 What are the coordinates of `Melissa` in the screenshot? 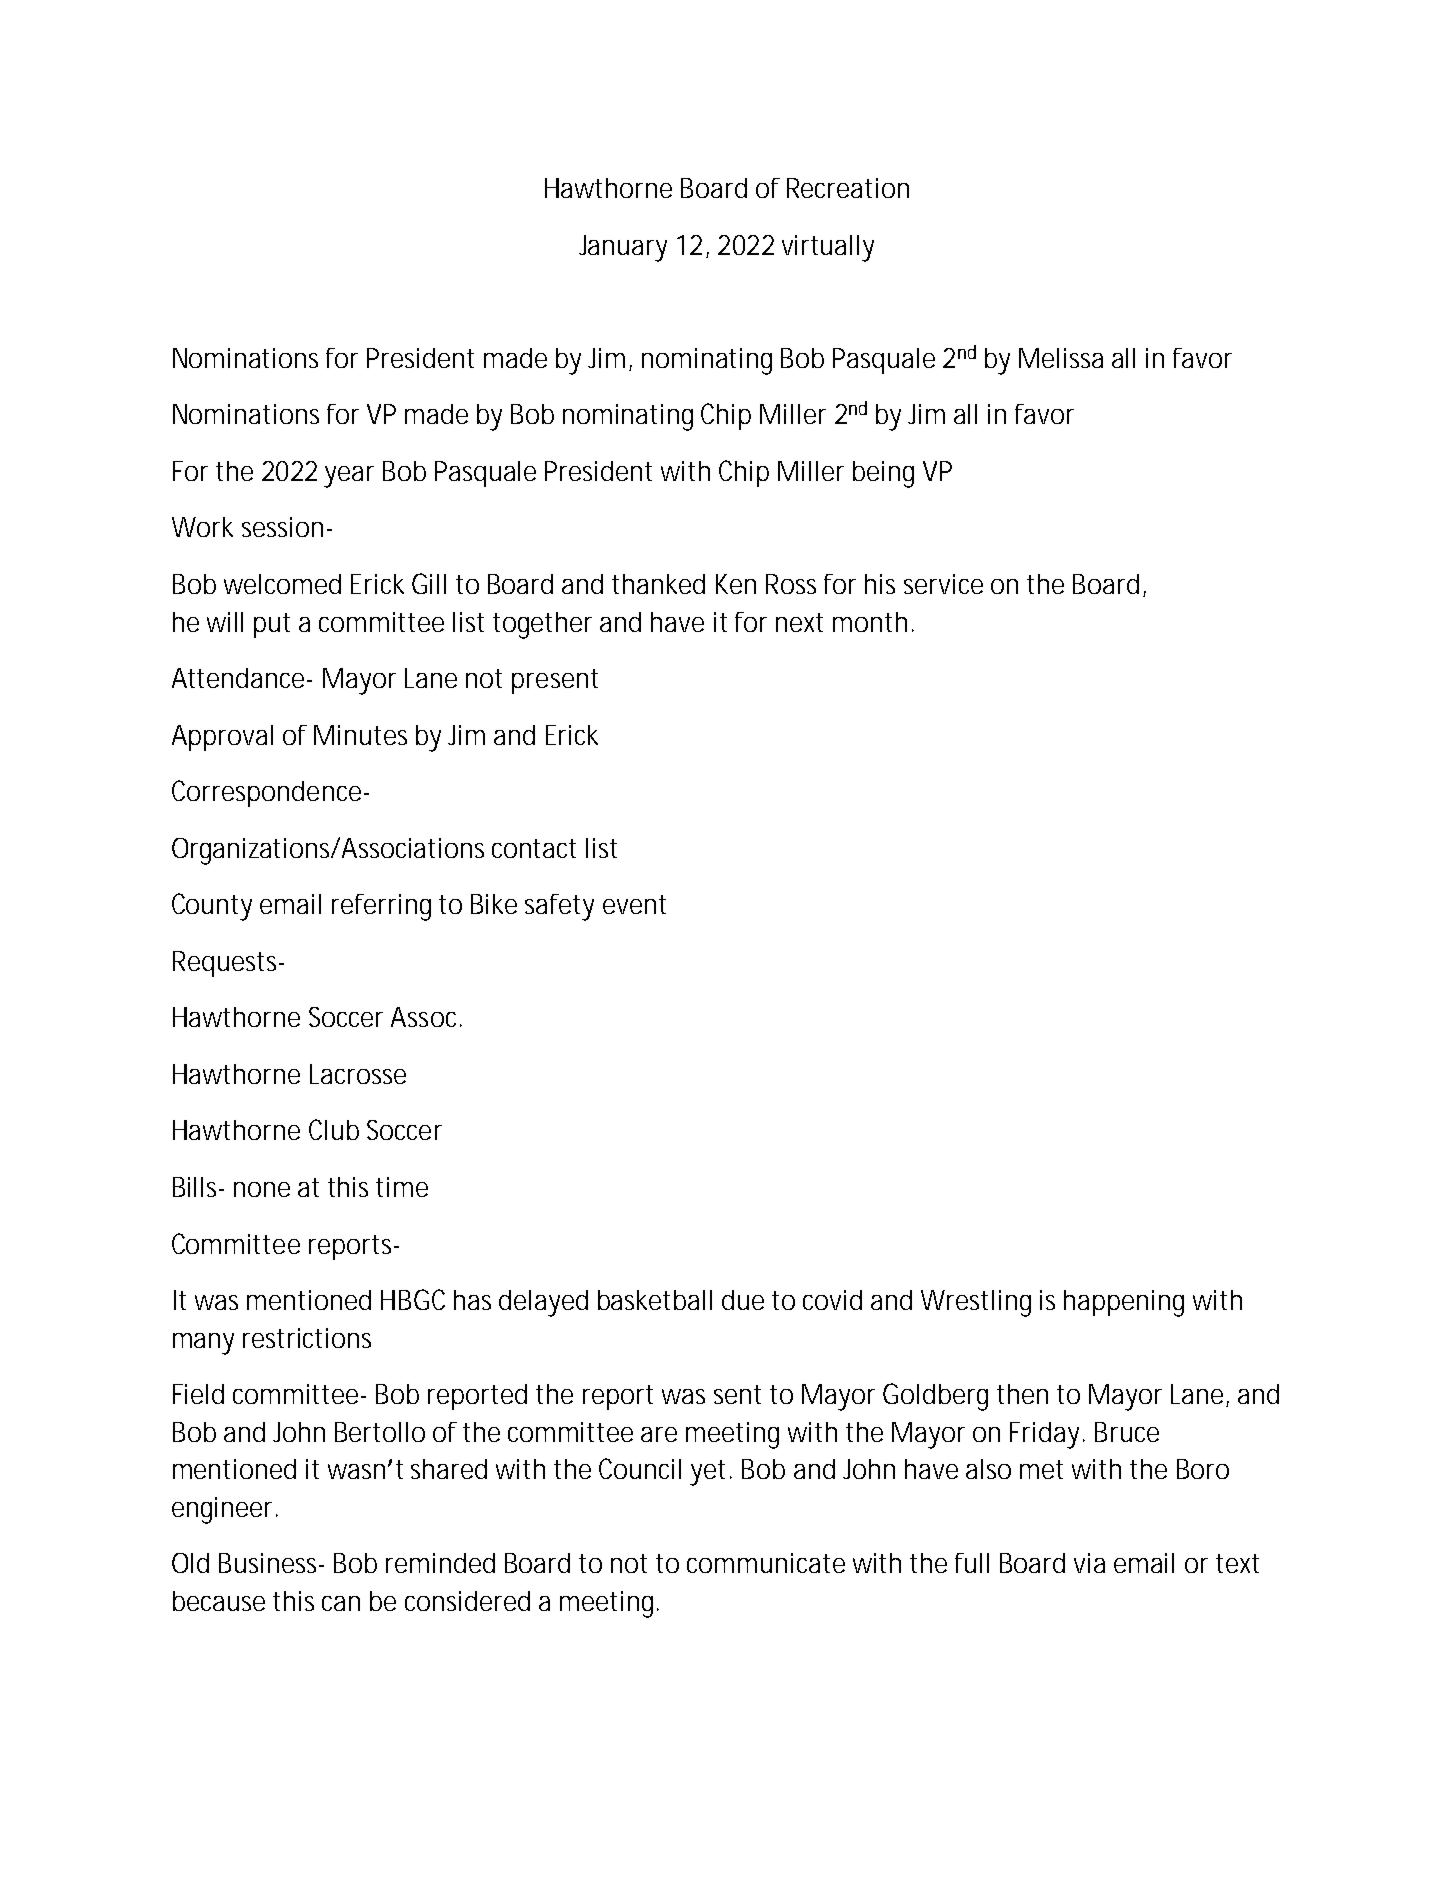 It's located at (1061, 358).
